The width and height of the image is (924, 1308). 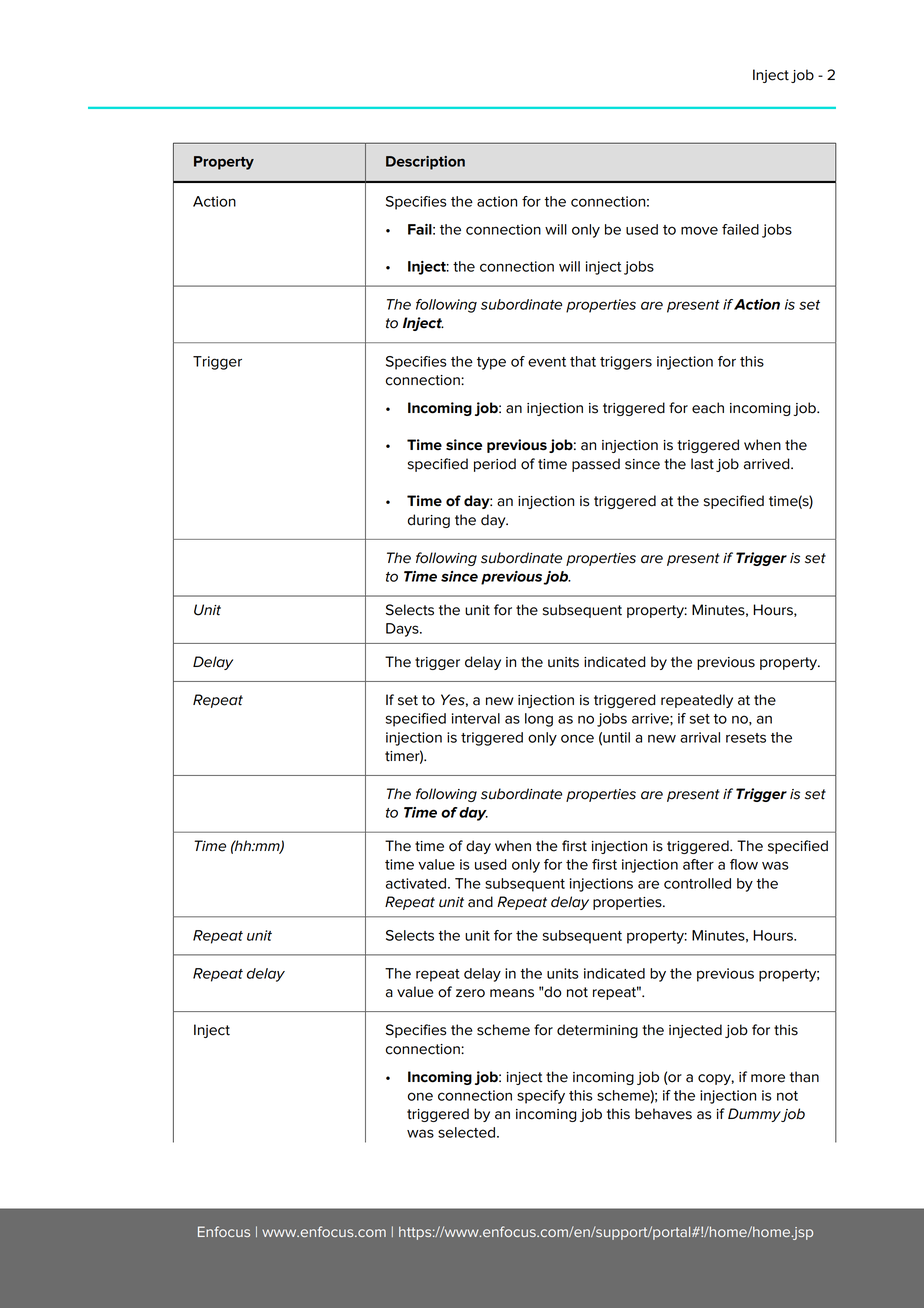 What do you see at coordinates (468, 1132) in the image?
I see `selected` at bounding box center [468, 1132].
